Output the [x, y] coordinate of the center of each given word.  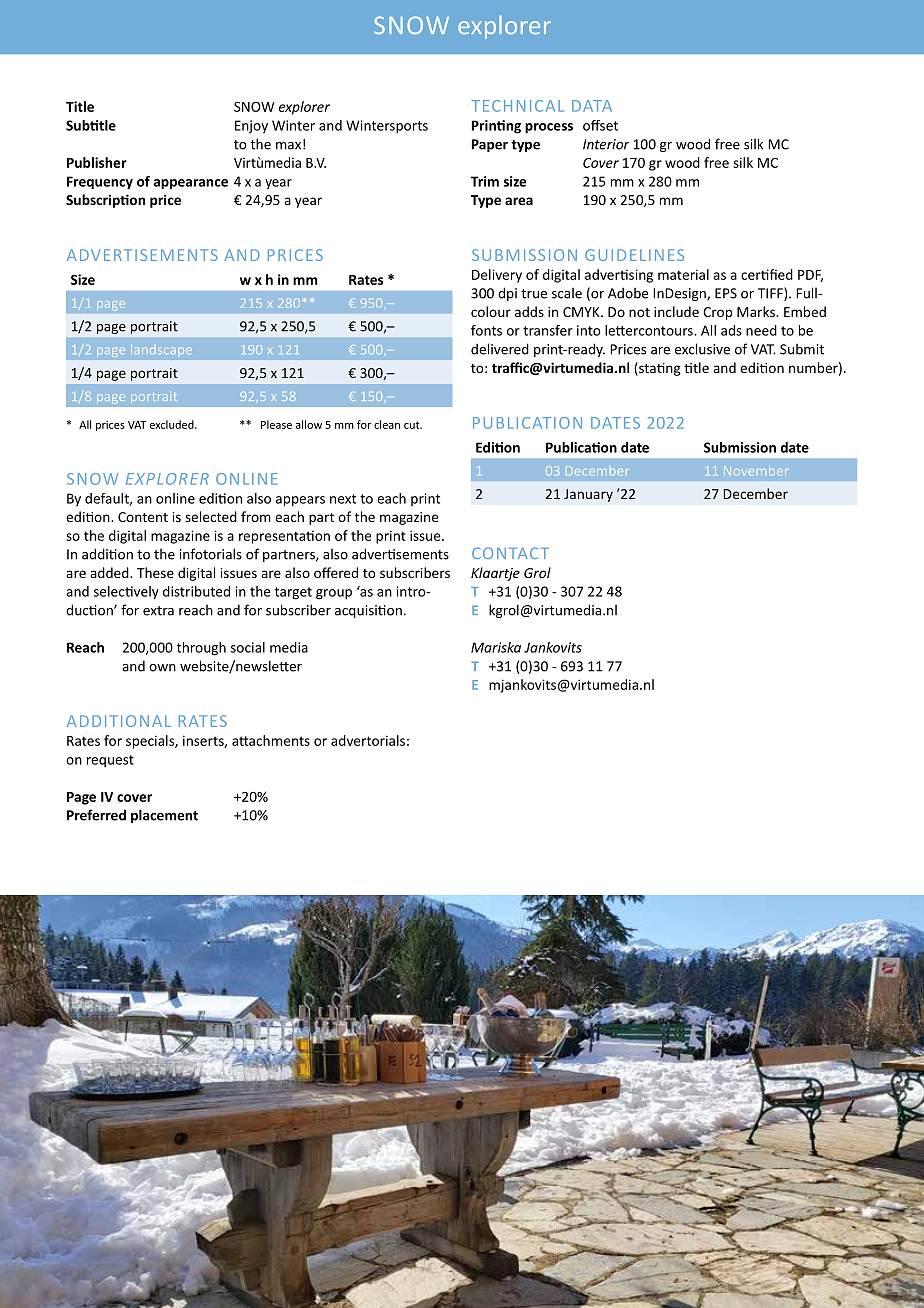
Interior [606, 144]
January [588, 495]
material [683, 274]
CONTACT [510, 553]
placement [164, 816]
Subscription [105, 201]
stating [659, 369]
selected [211, 516]
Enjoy [251, 127]
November [755, 470]
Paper [490, 145]
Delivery [497, 276]
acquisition [368, 611]
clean [387, 424]
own [162, 668]
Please [276, 424]
